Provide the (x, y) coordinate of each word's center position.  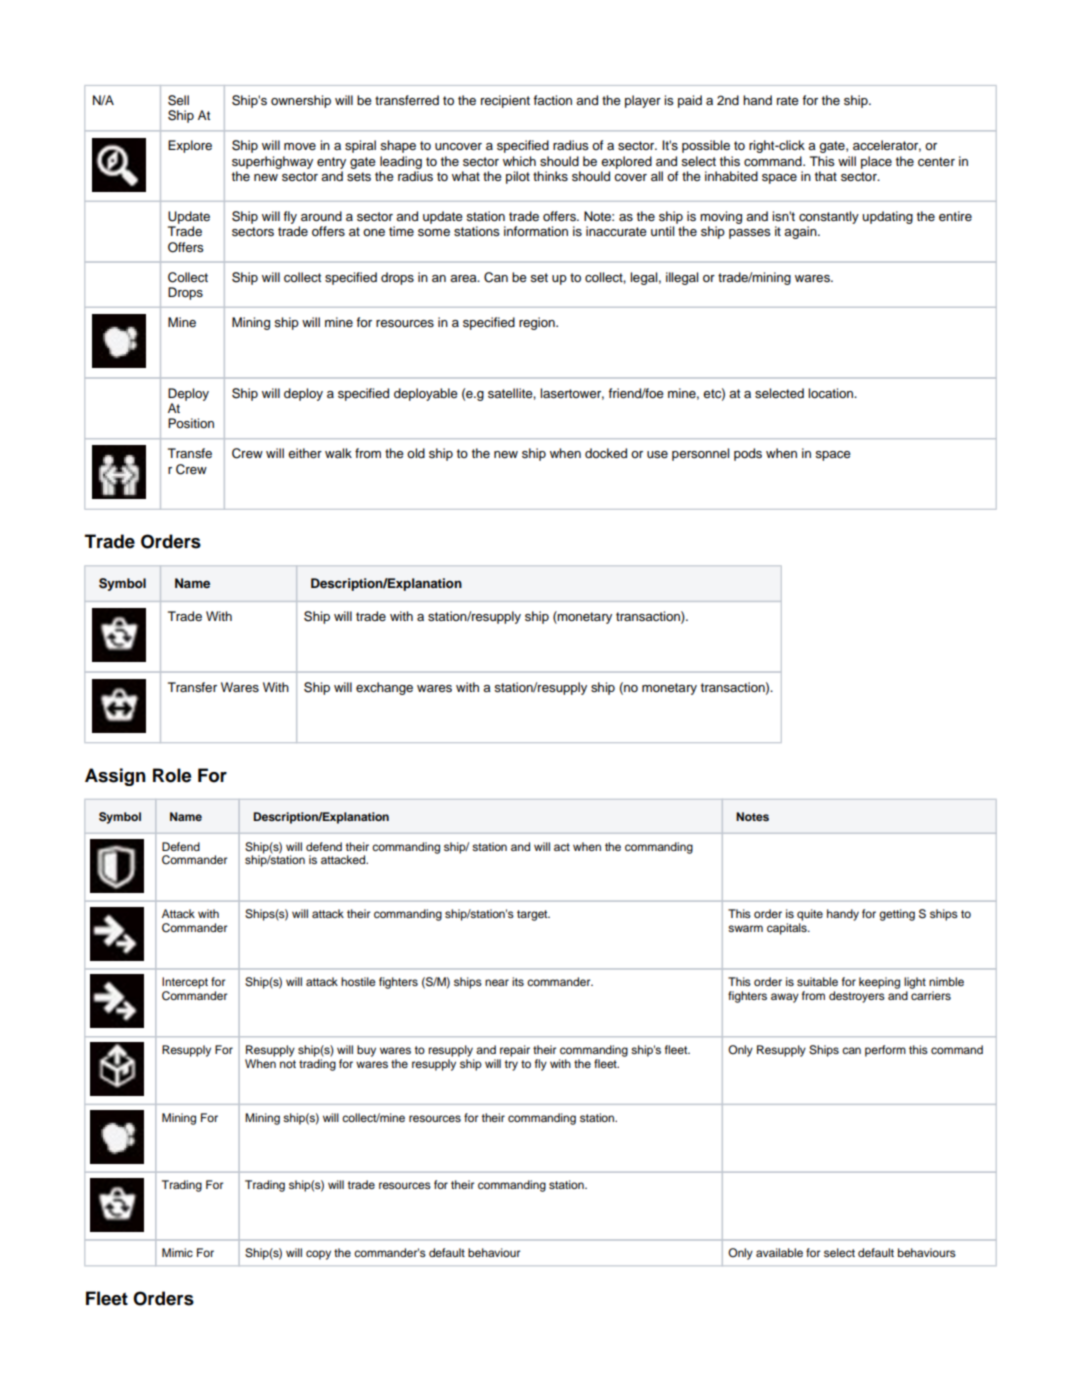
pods (748, 454)
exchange (384, 688)
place (876, 162)
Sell (178, 100)
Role (172, 775)
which (519, 161)
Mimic (177, 1252)
